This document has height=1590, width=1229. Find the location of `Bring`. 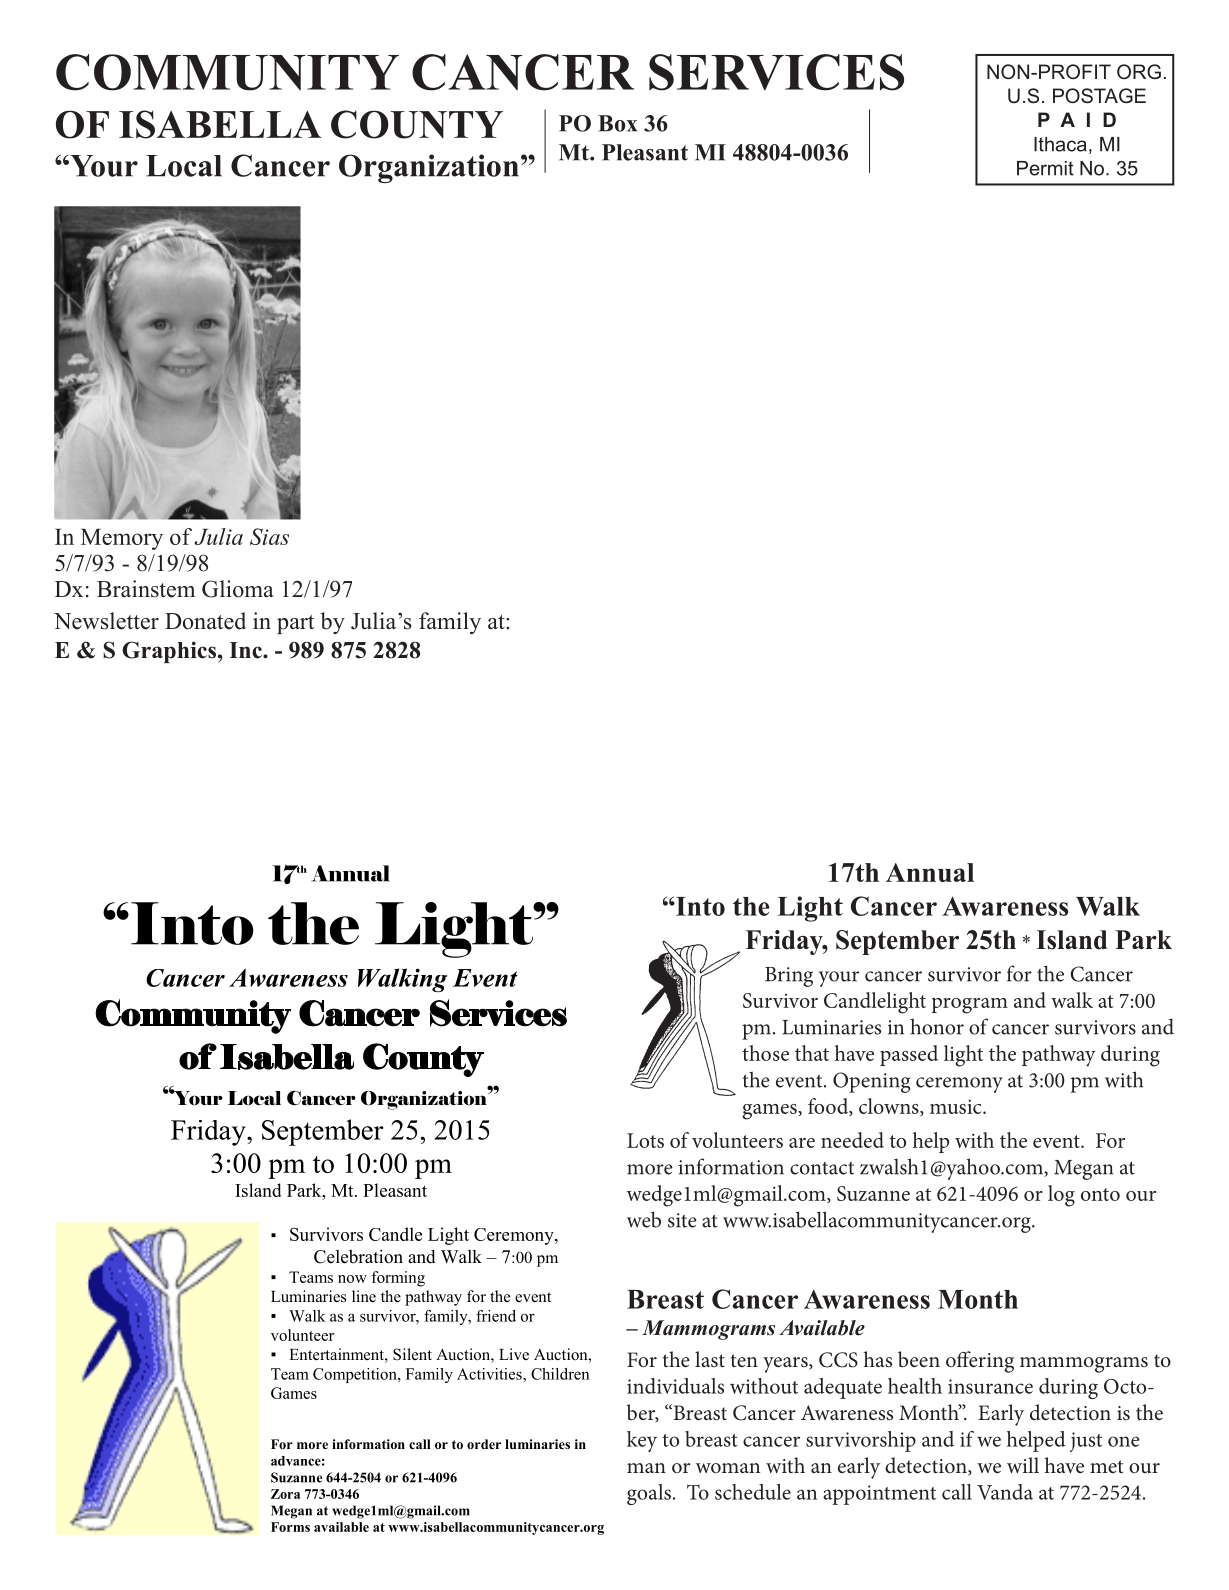

Bring is located at coordinates (789, 977).
